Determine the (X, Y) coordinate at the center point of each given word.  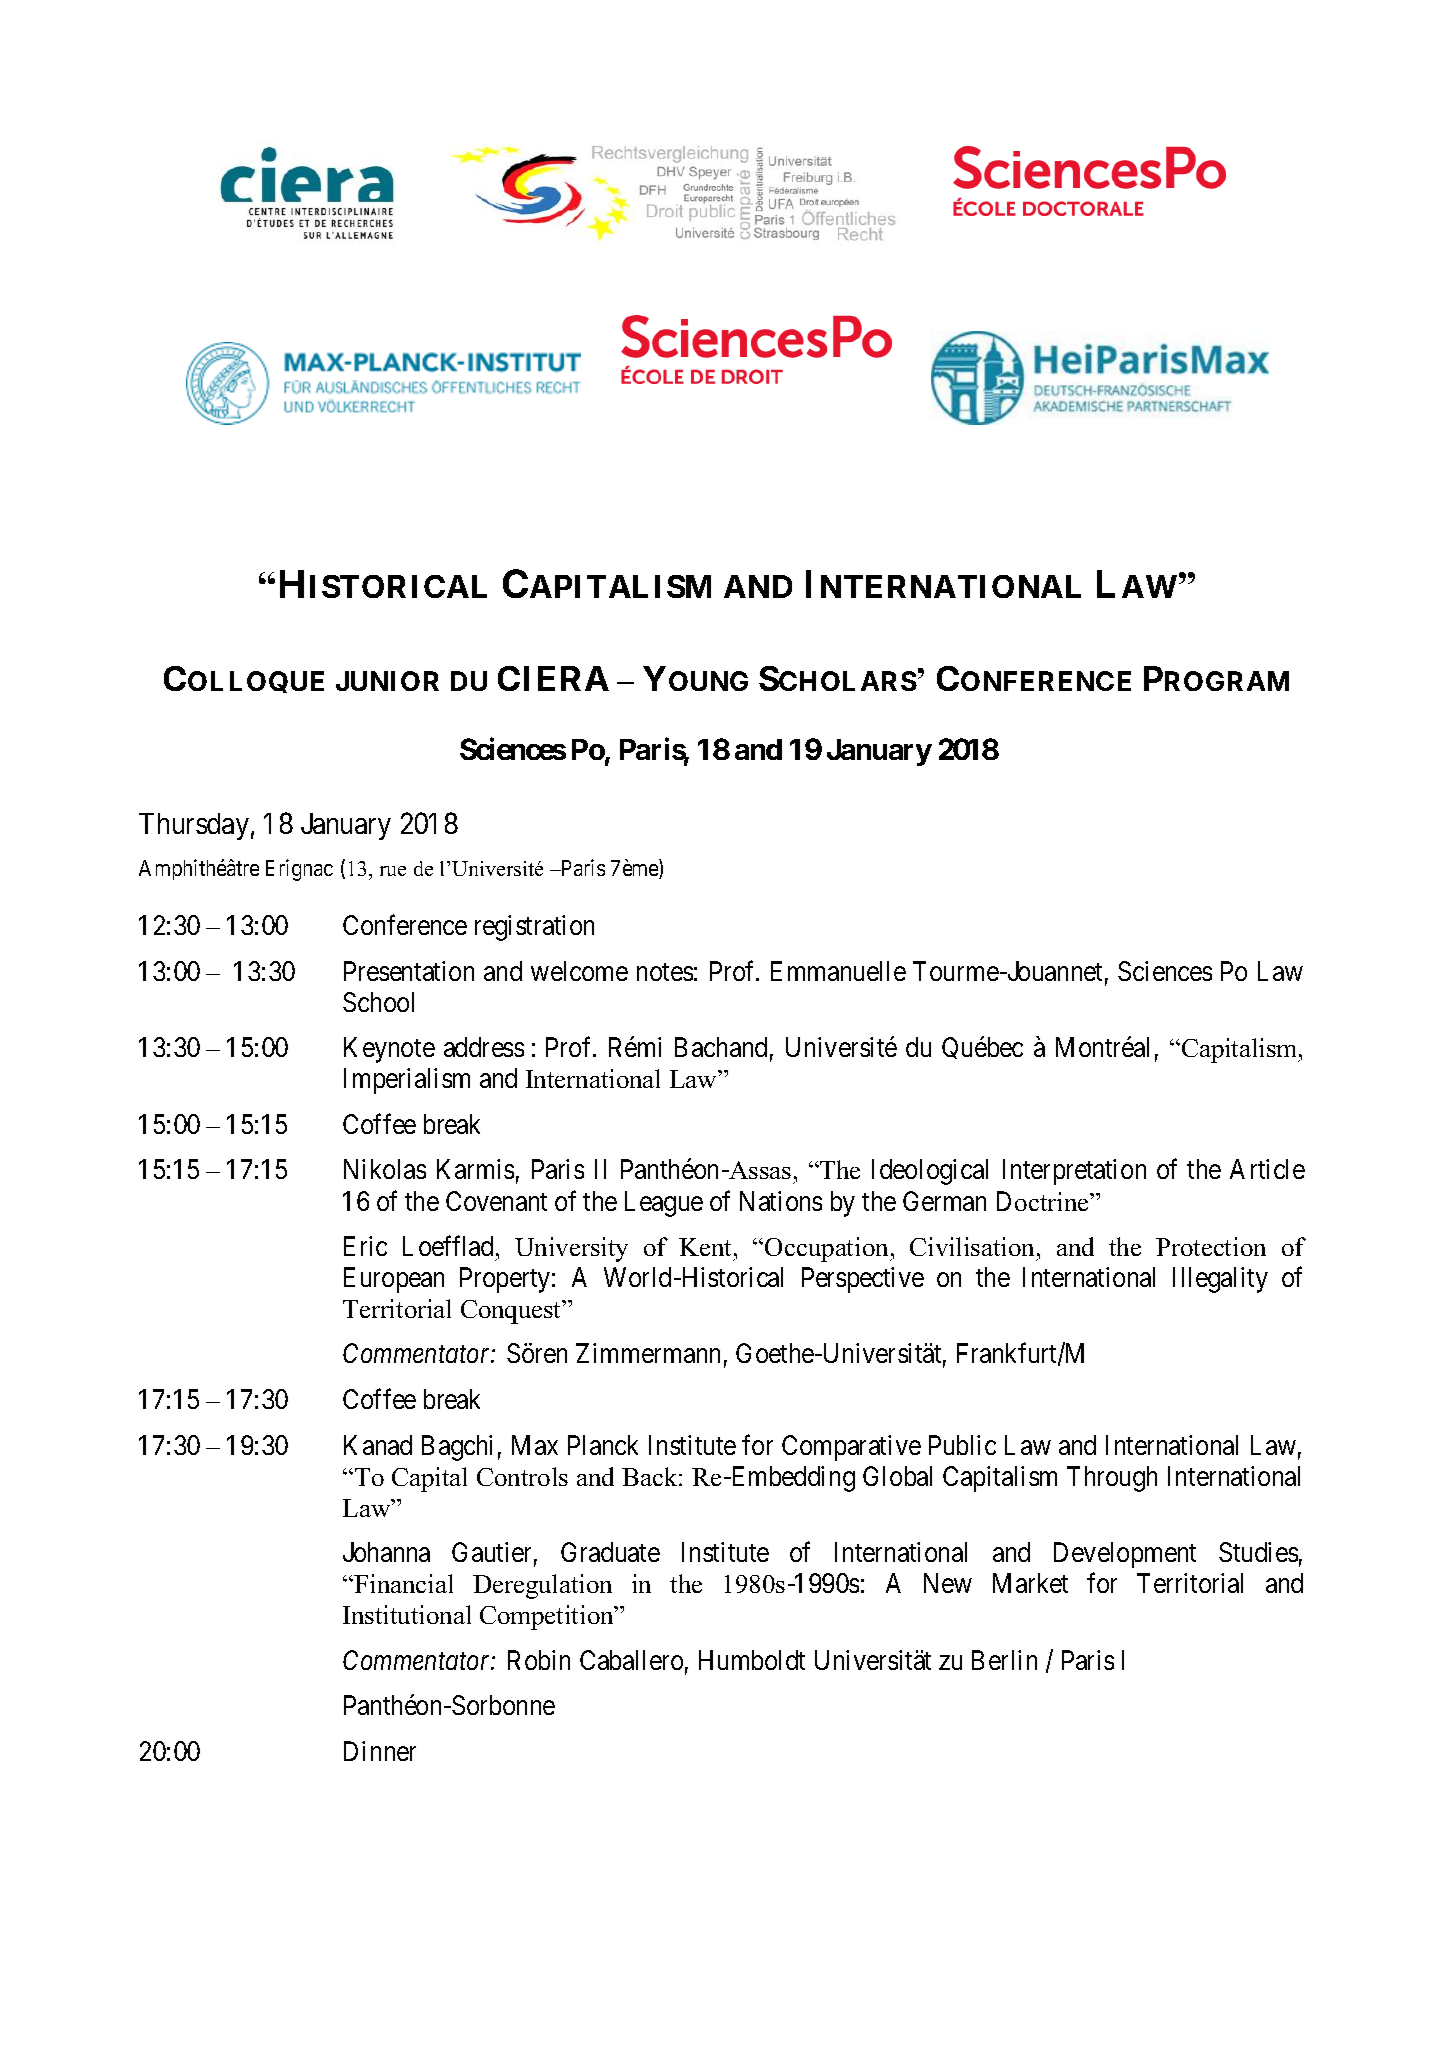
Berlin (1004, 1660)
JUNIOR (387, 681)
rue (393, 871)
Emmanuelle (838, 971)
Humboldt (752, 1660)
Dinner (380, 1751)
